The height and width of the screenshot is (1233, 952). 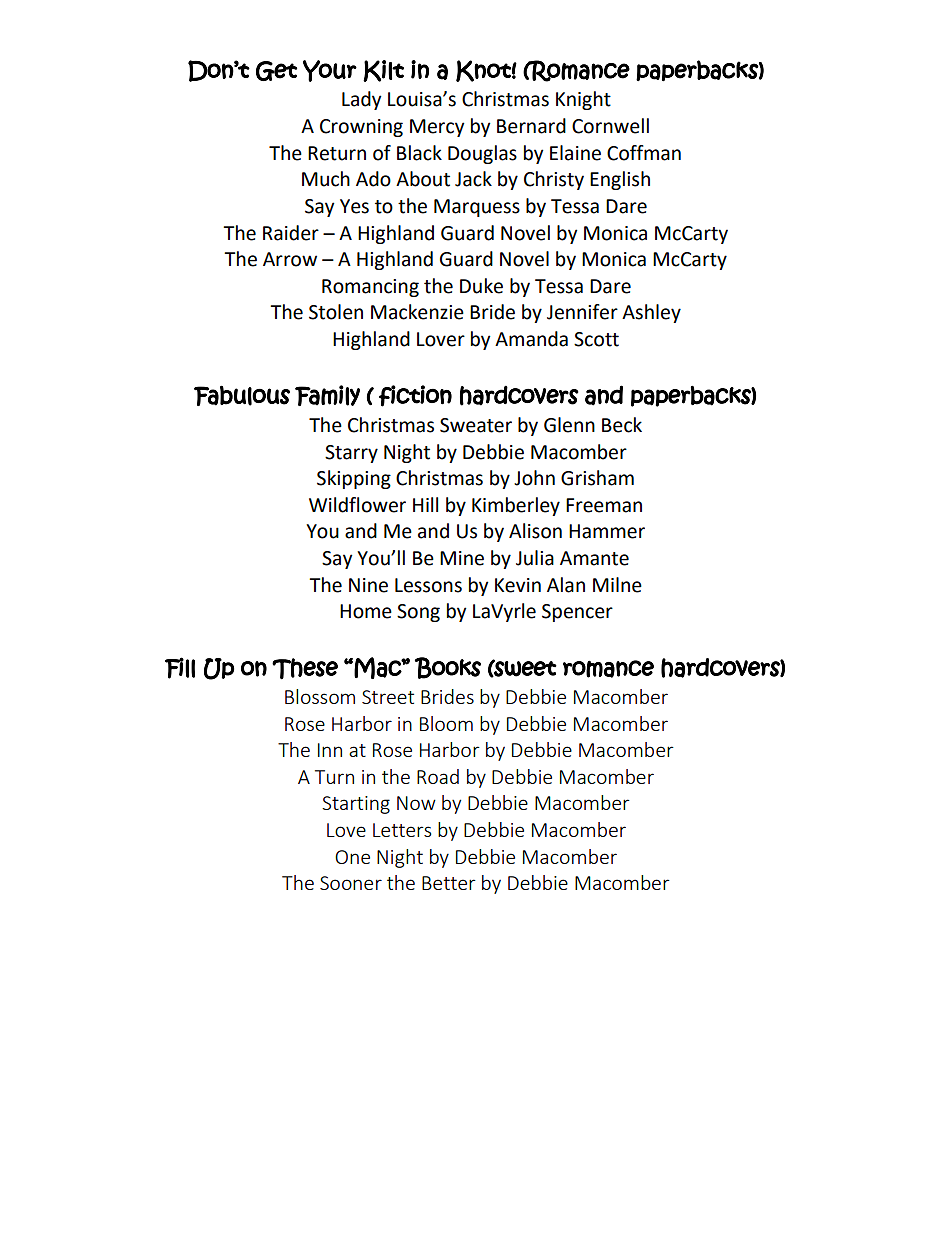 I want to click on Sooner, so click(x=351, y=883).
